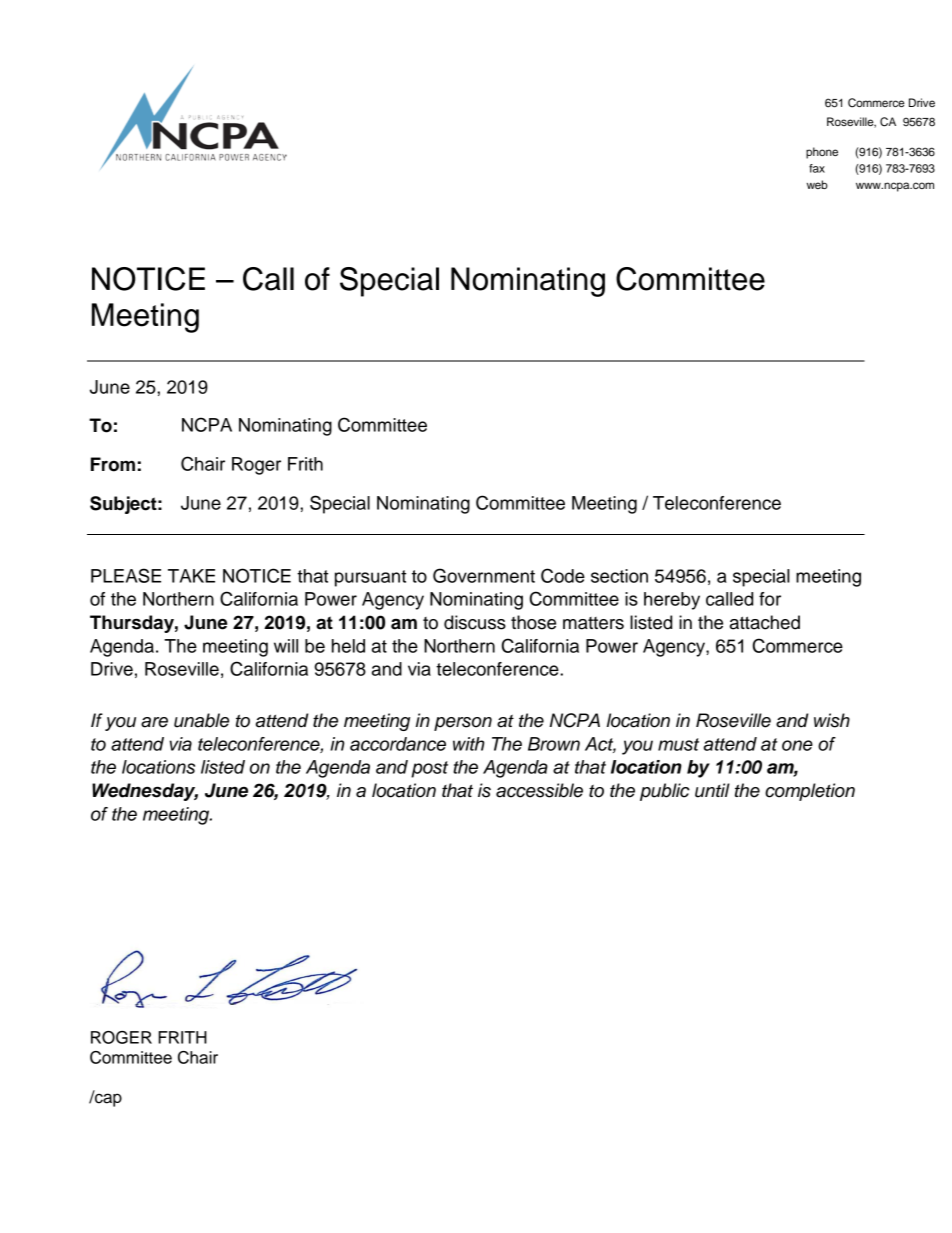 The image size is (952, 1233). What do you see at coordinates (822, 153) in the screenshot?
I see `phone` at bounding box center [822, 153].
